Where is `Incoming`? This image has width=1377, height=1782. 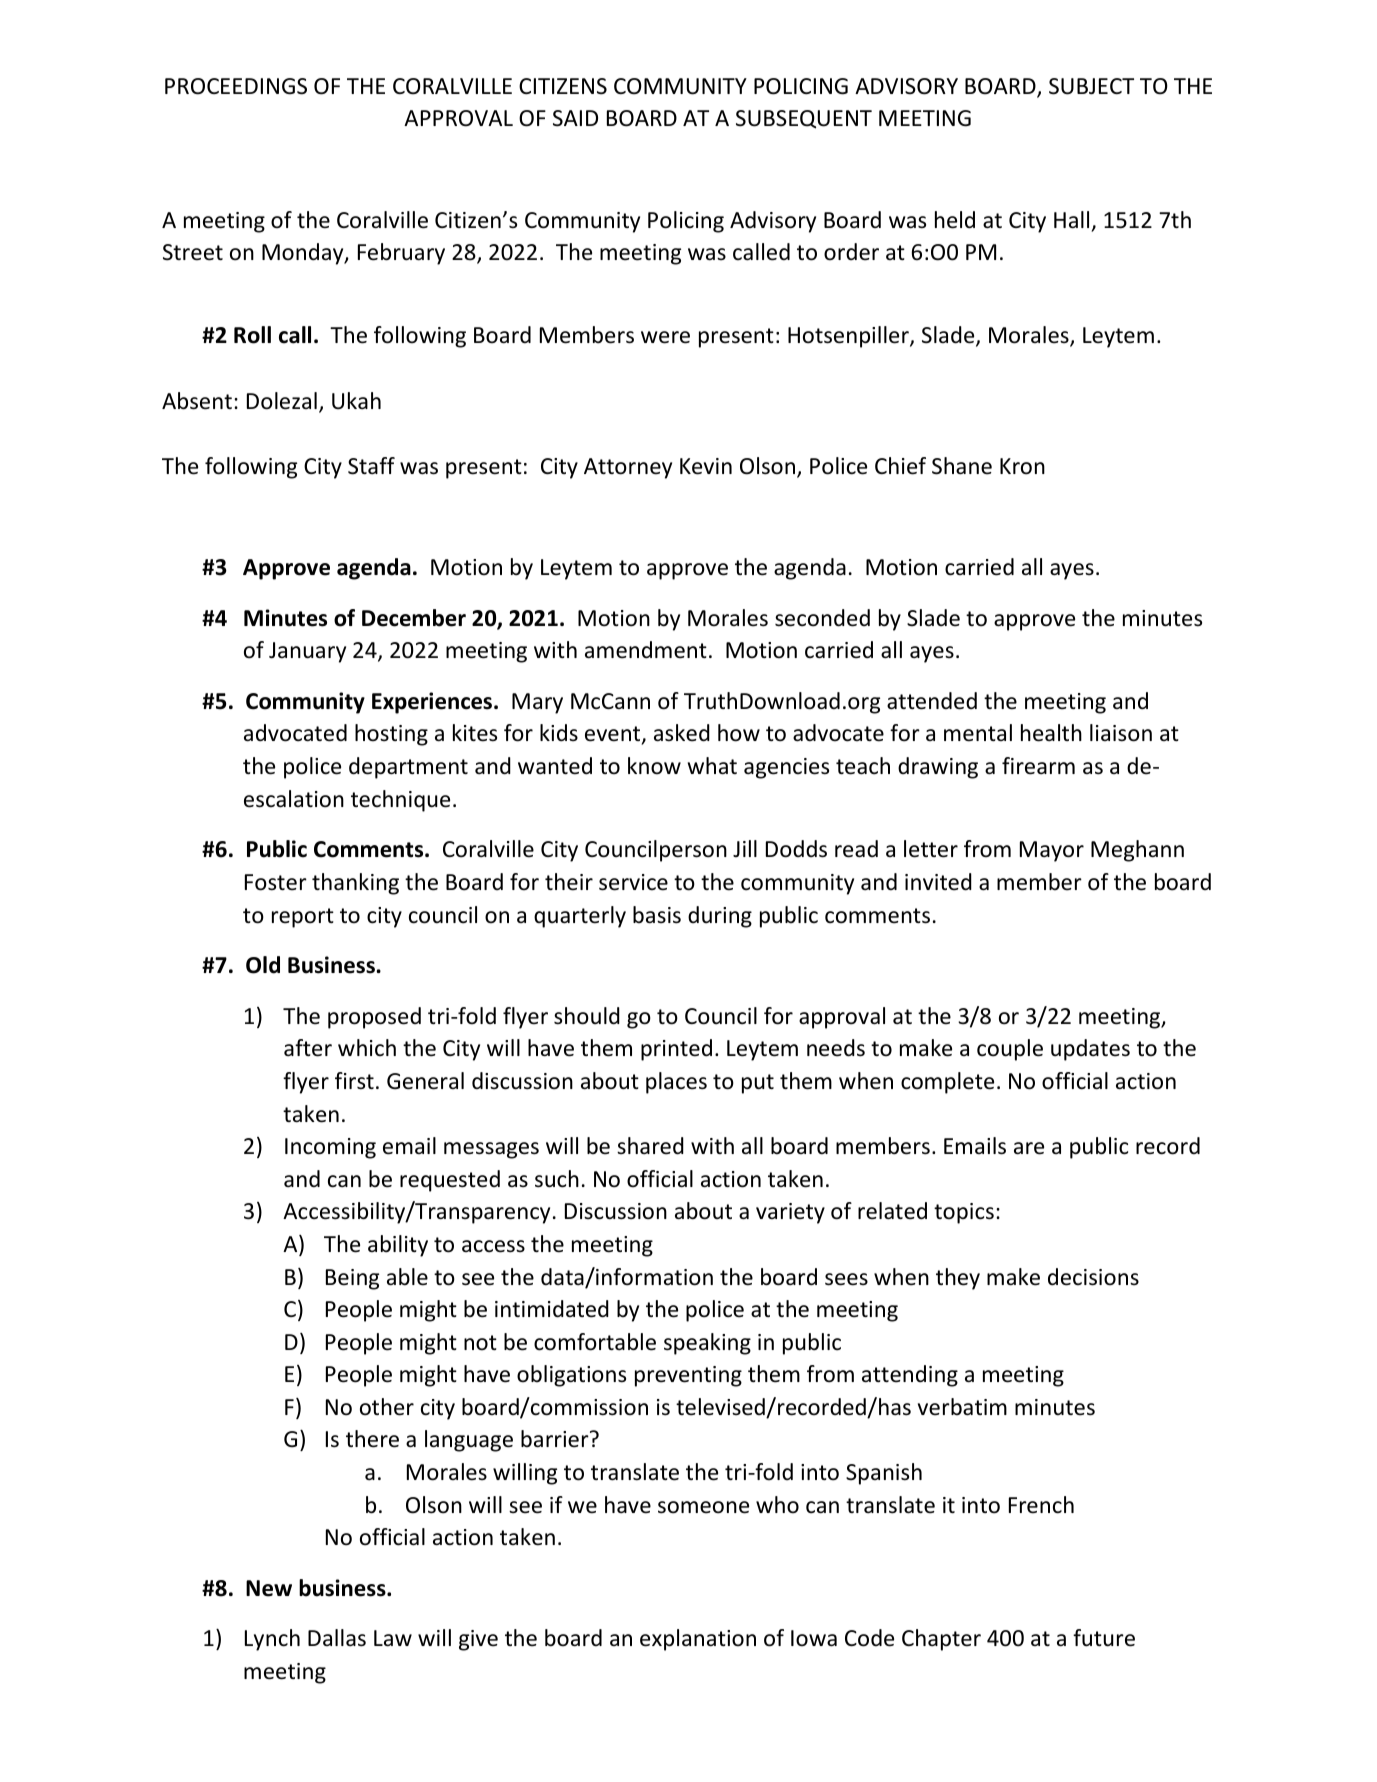
Incoming is located at coordinates (330, 1148).
